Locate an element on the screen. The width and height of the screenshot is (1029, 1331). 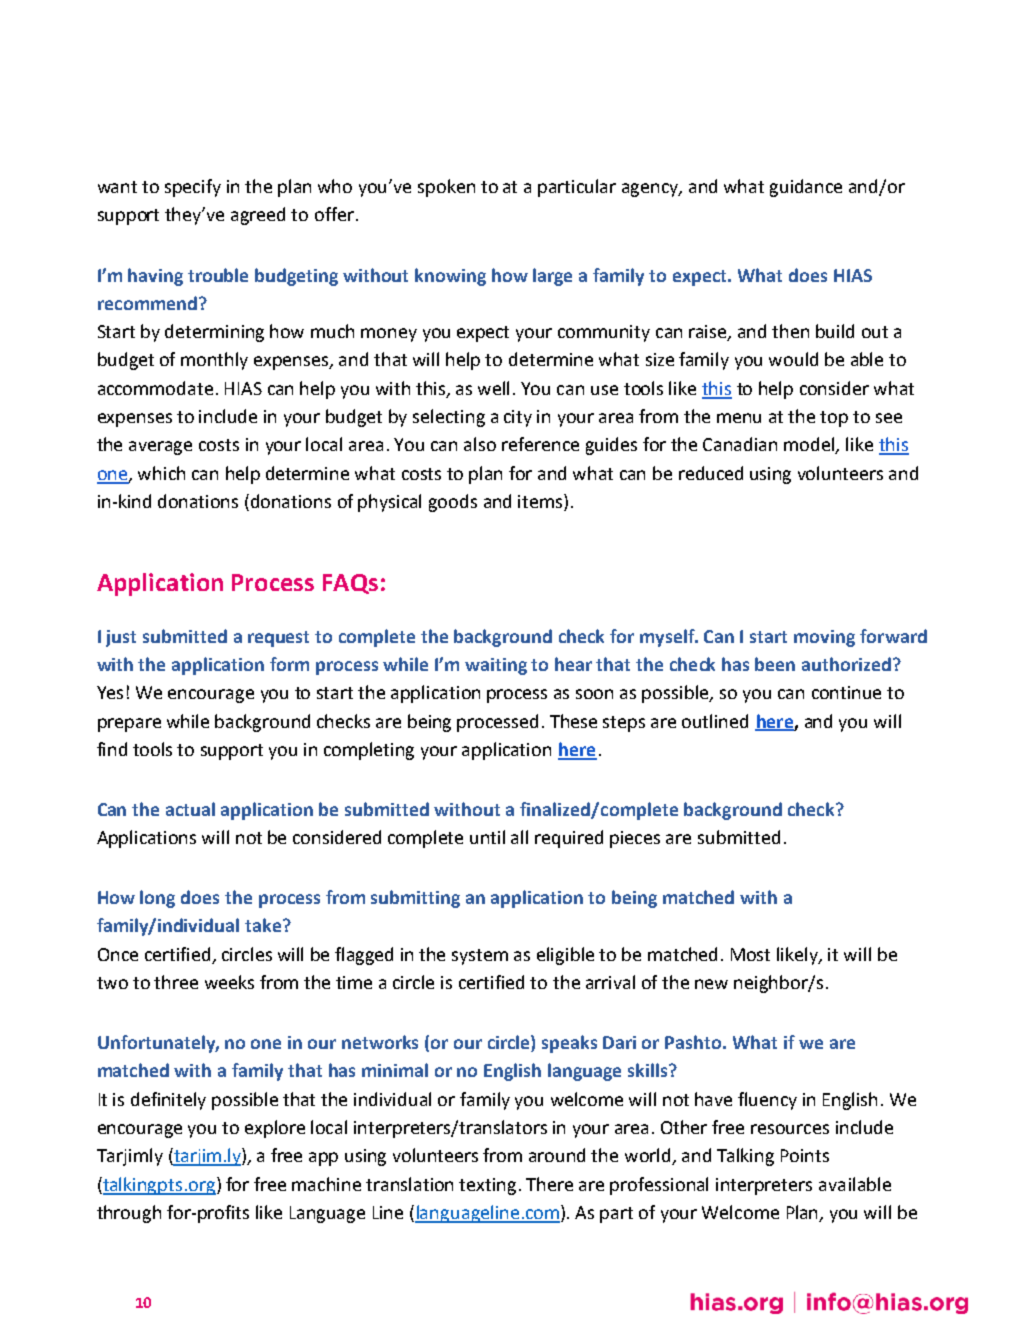
system is located at coordinates (480, 957).
